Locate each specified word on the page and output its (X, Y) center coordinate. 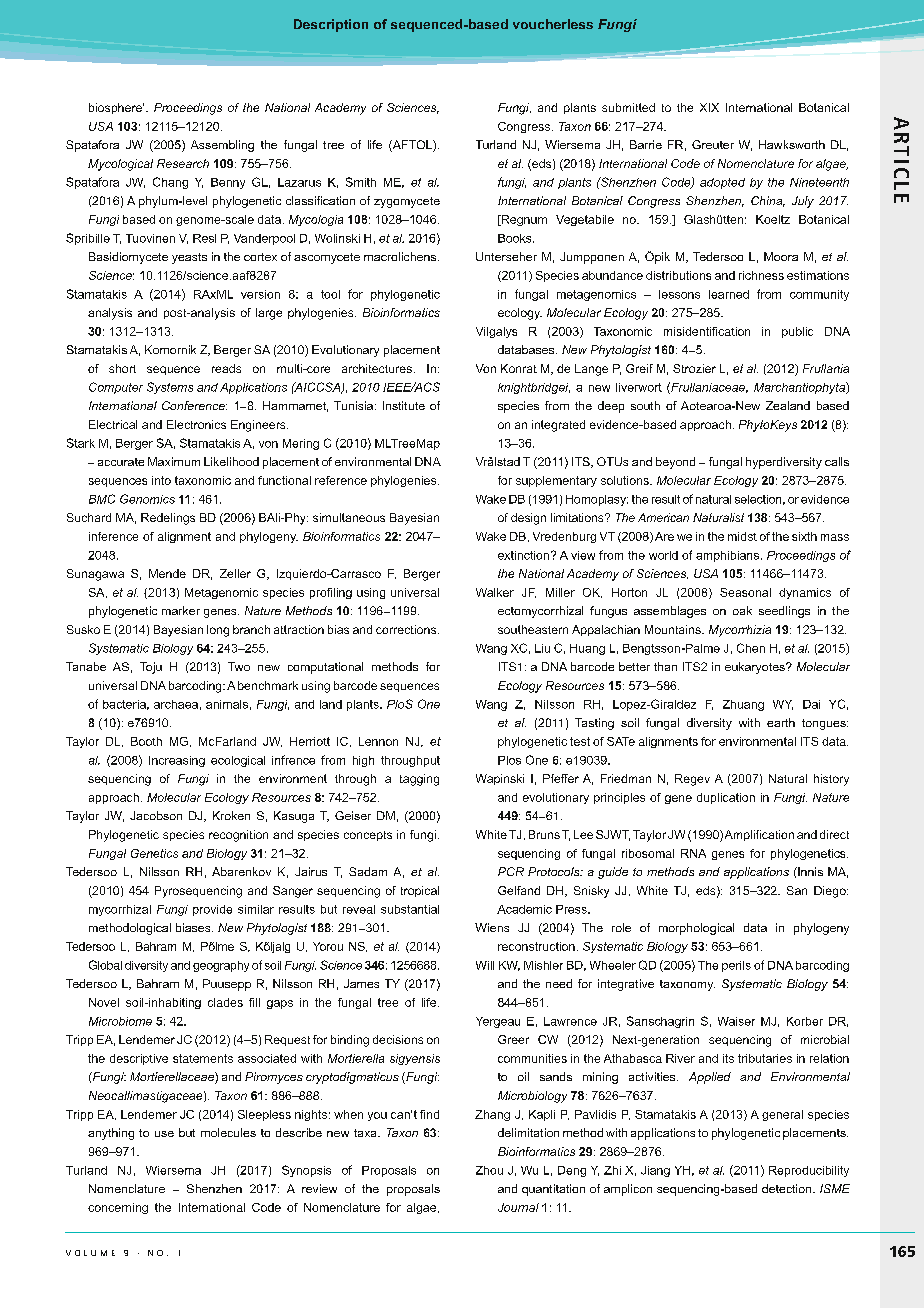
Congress (525, 127)
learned (729, 294)
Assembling (222, 146)
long (218, 631)
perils (736, 966)
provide (212, 910)
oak (742, 610)
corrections (407, 629)
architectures (377, 368)
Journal (518, 1207)
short (122, 368)
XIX (709, 107)
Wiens (492, 927)
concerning (118, 1208)
